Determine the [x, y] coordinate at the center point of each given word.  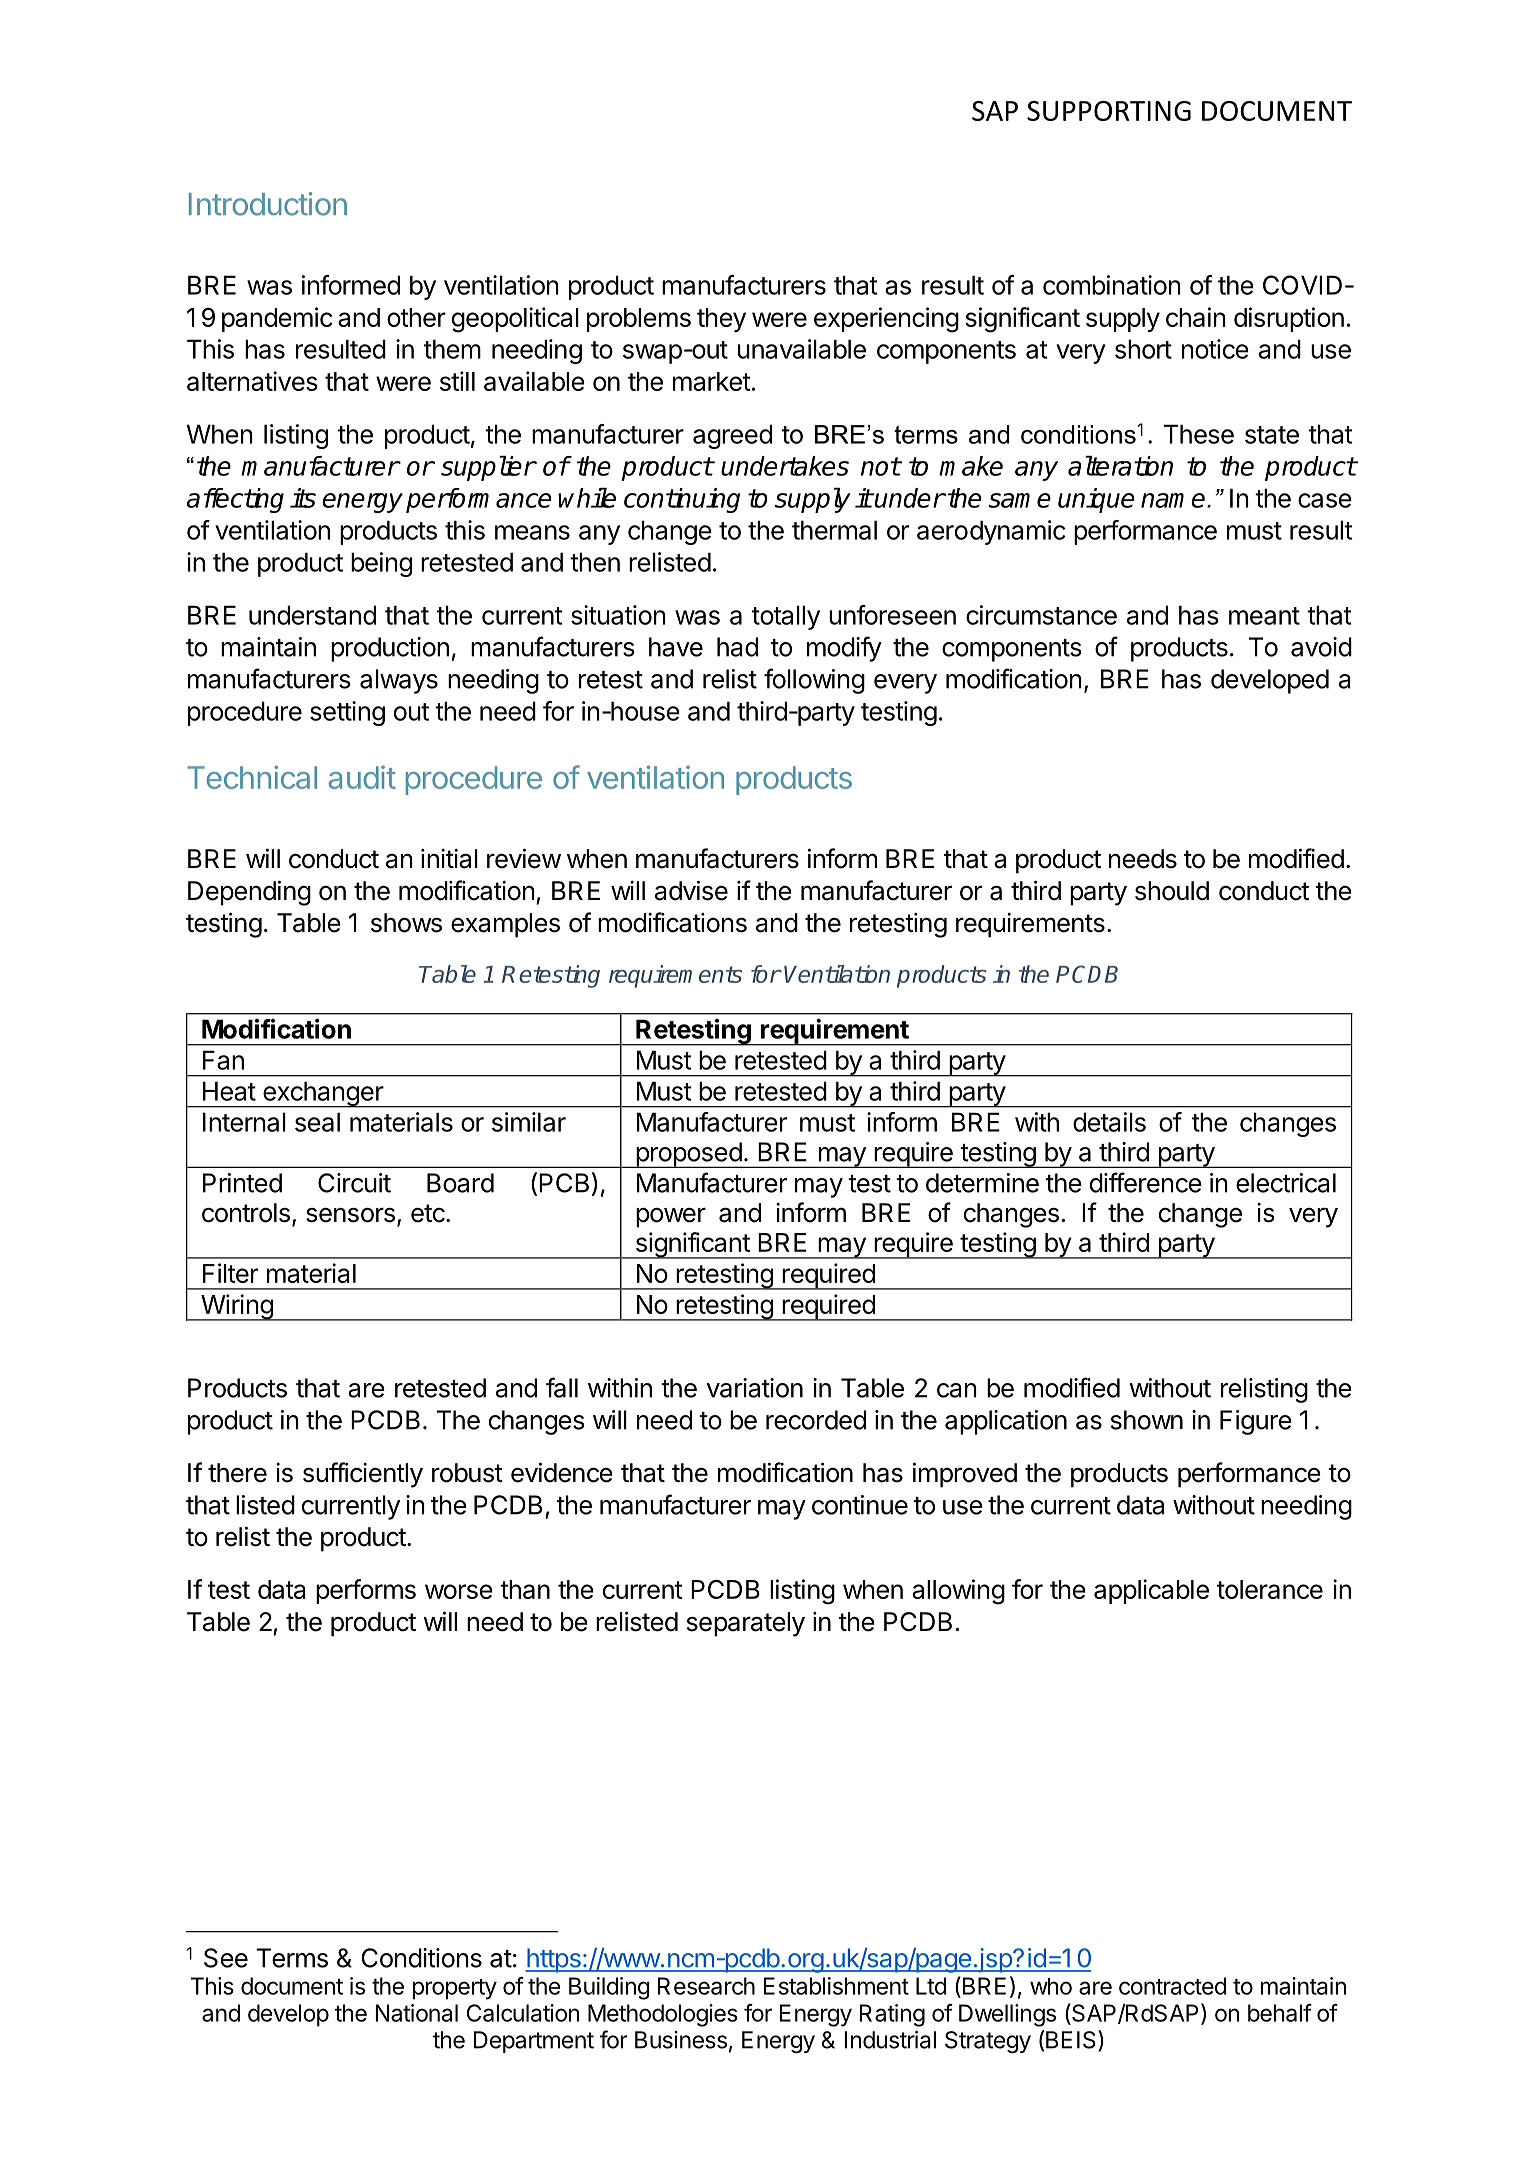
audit [362, 777]
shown [1147, 1420]
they [721, 320]
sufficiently [363, 1475]
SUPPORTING [1109, 111]
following [814, 681]
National [416, 2013]
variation [755, 1388]
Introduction [268, 204]
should [1172, 891]
